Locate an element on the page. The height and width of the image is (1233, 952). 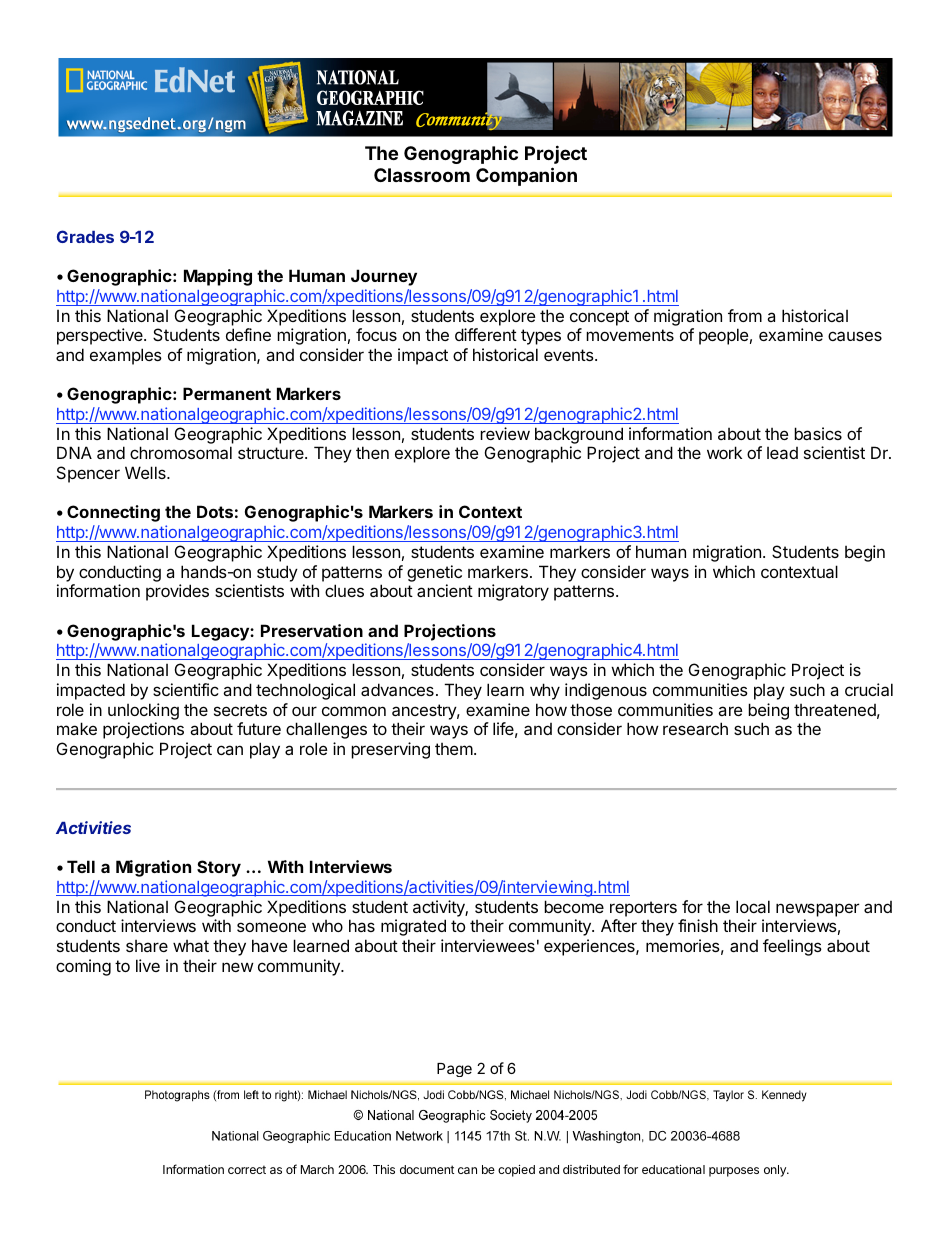
lead is located at coordinates (782, 453).
